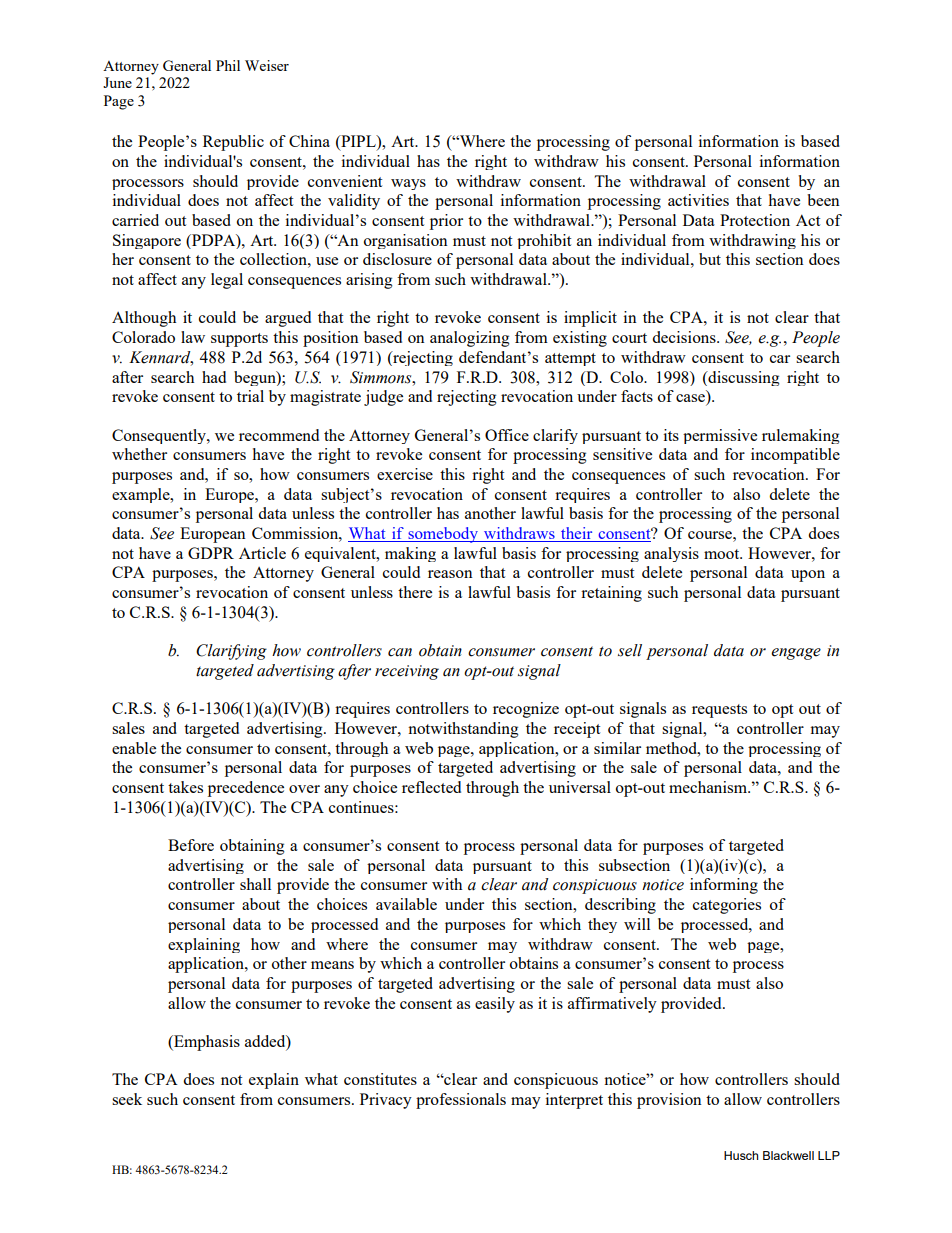  I want to click on moot, so click(723, 554).
